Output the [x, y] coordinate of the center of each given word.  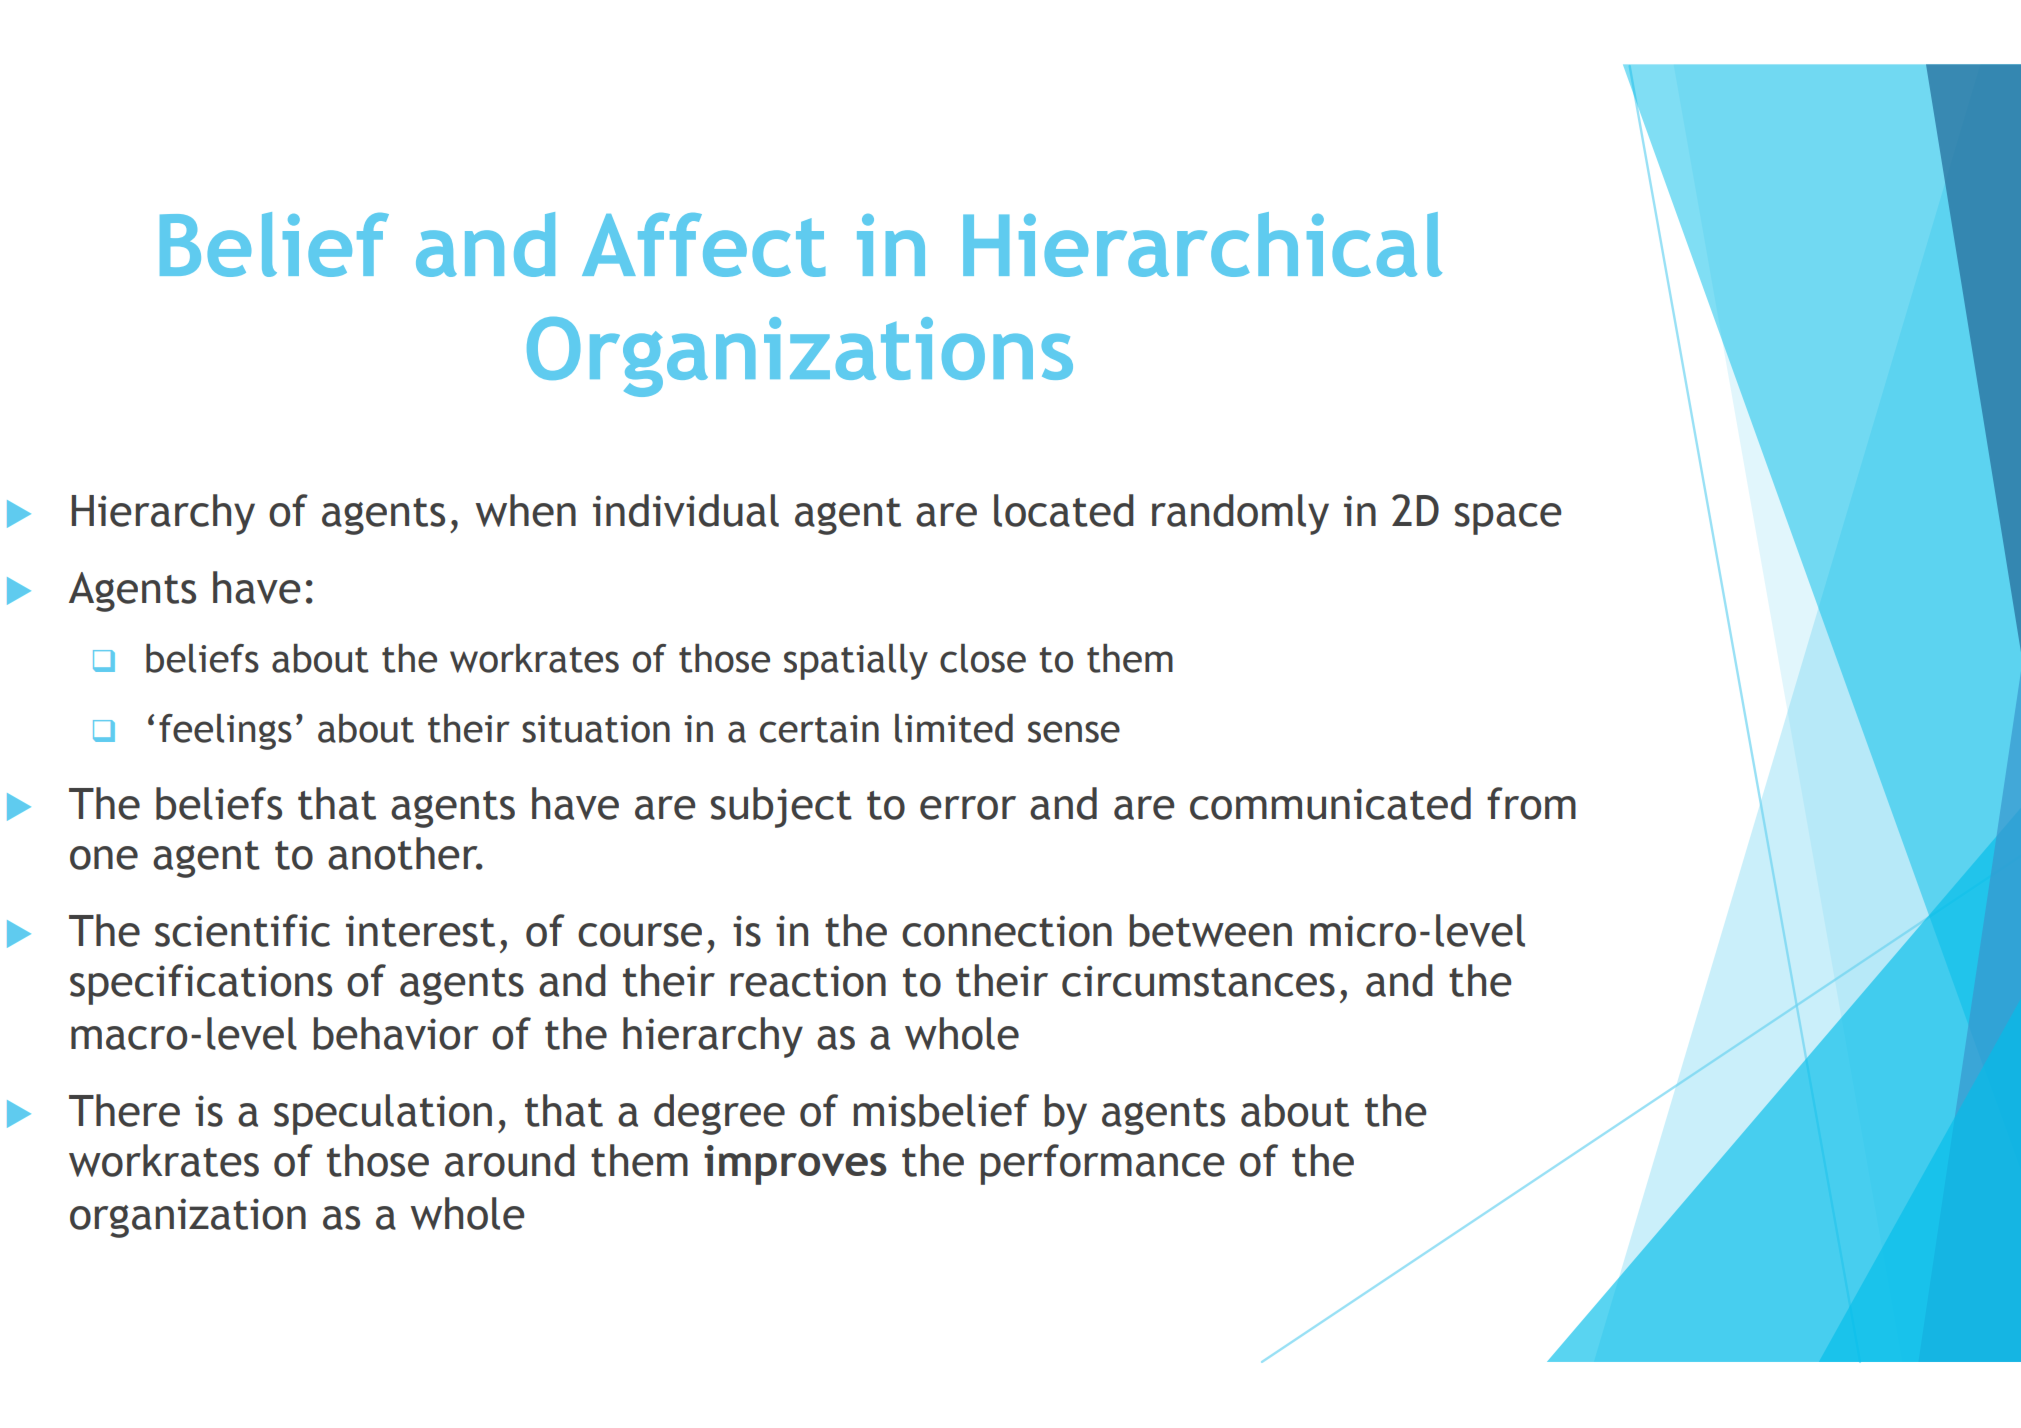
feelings [225, 732]
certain [819, 729]
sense [1074, 732]
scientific [242, 930]
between [1211, 930]
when [525, 510]
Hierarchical [1202, 244]
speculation [383, 1114]
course [640, 935]
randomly [1240, 514]
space [1508, 519]
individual [686, 510]
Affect [703, 245]
